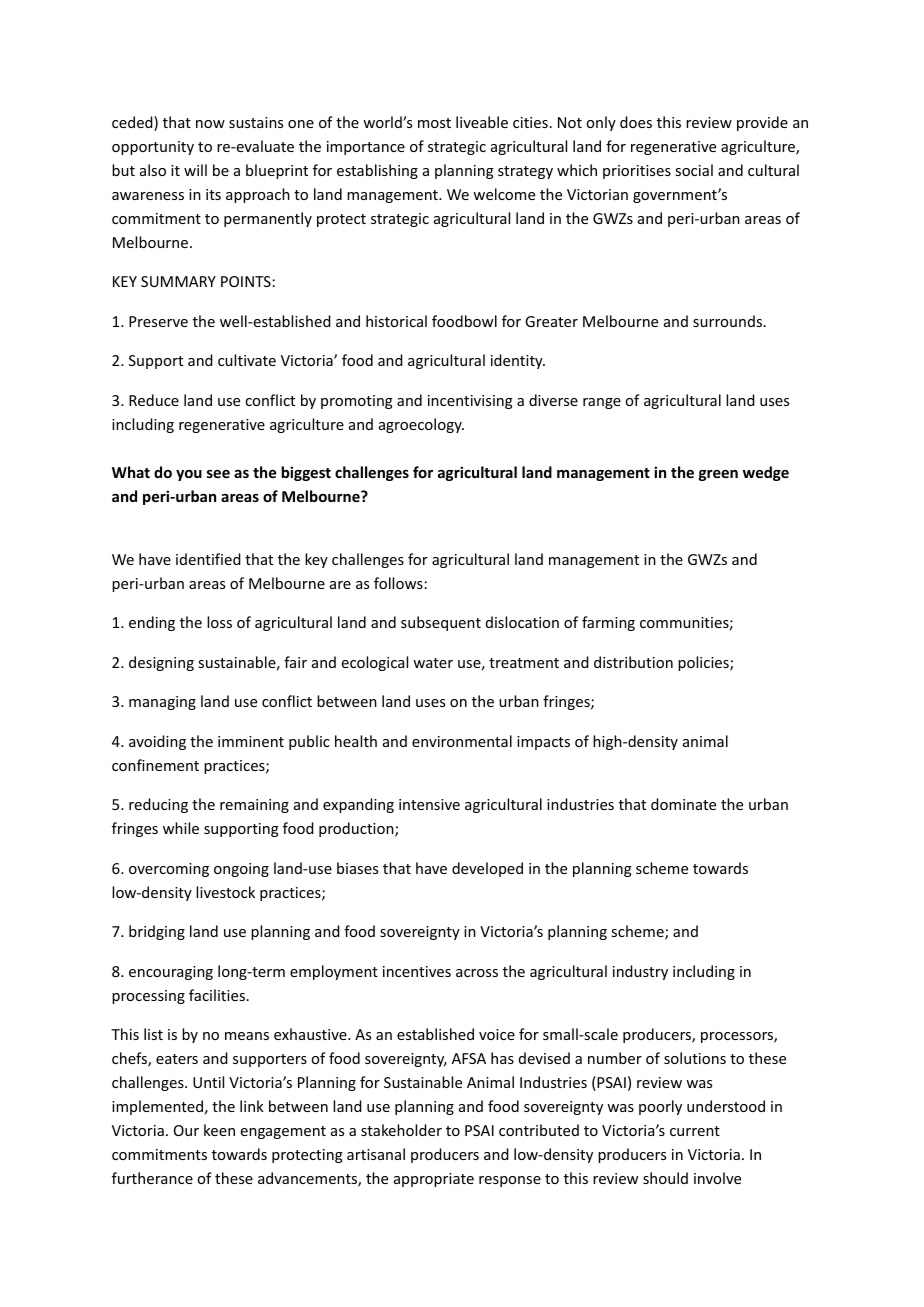 This image has height=1307, width=924. I want to click on social, so click(694, 170).
